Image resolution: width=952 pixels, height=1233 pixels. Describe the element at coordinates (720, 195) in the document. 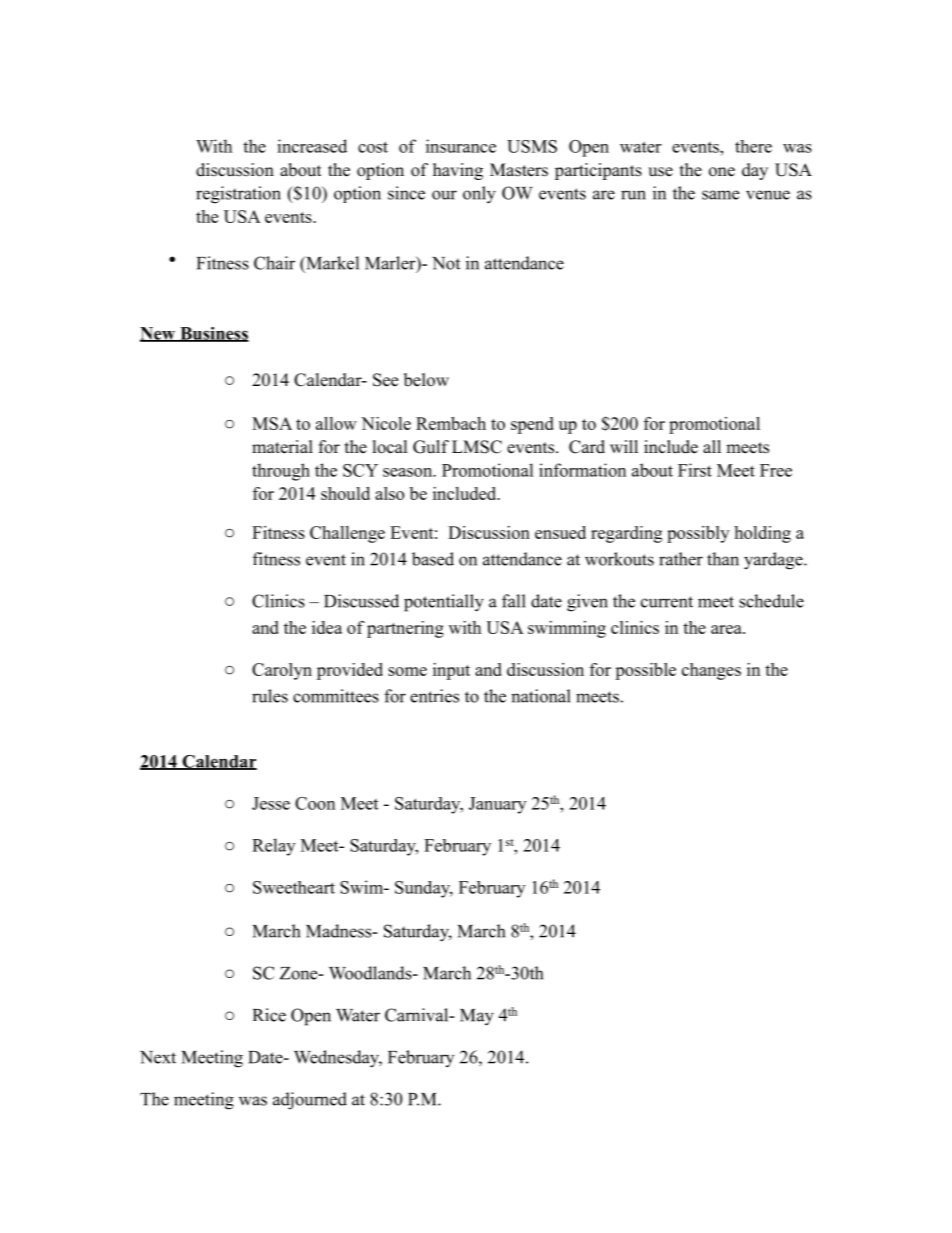

I see `same` at that location.
